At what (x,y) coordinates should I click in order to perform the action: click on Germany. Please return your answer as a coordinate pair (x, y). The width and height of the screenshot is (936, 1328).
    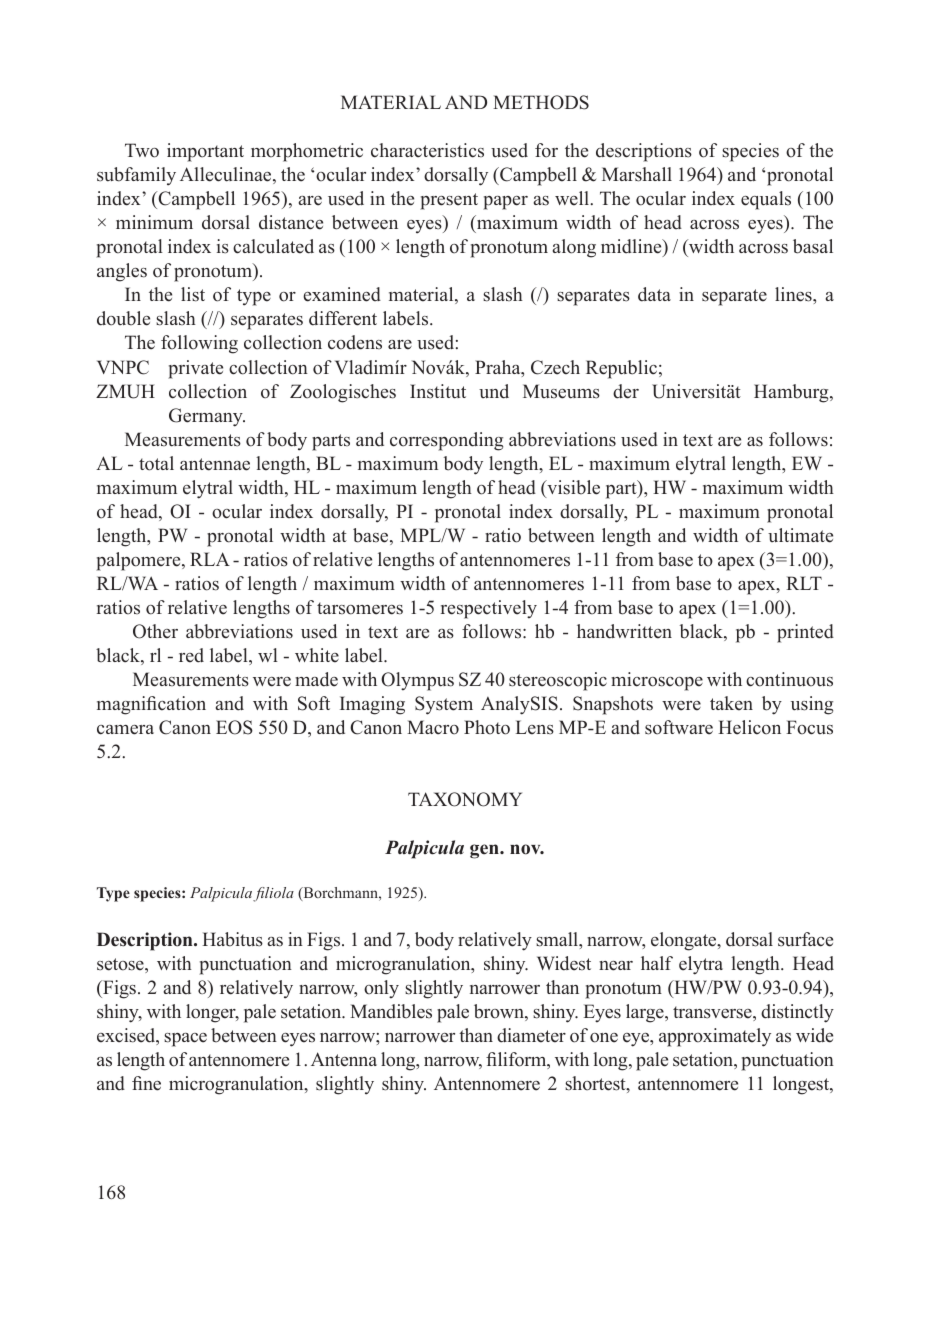
    Looking at the image, I should click on (207, 417).
